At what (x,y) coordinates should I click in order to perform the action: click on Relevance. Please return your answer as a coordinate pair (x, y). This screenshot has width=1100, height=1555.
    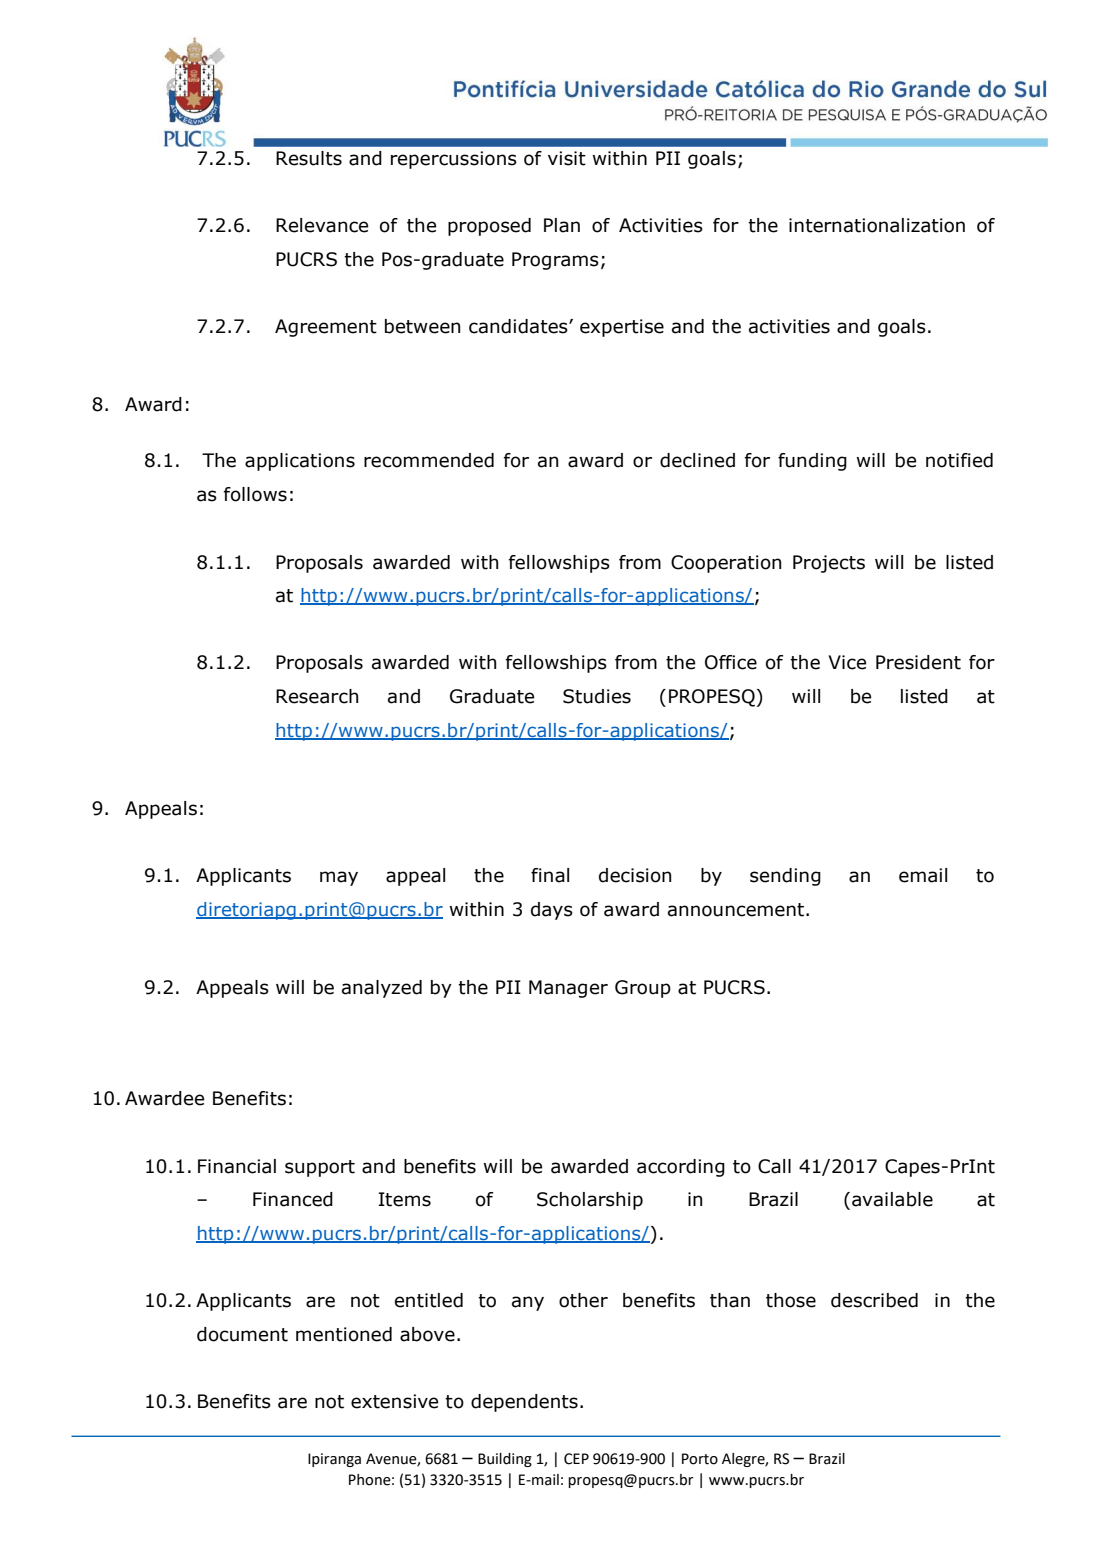
    Looking at the image, I should click on (322, 225).
